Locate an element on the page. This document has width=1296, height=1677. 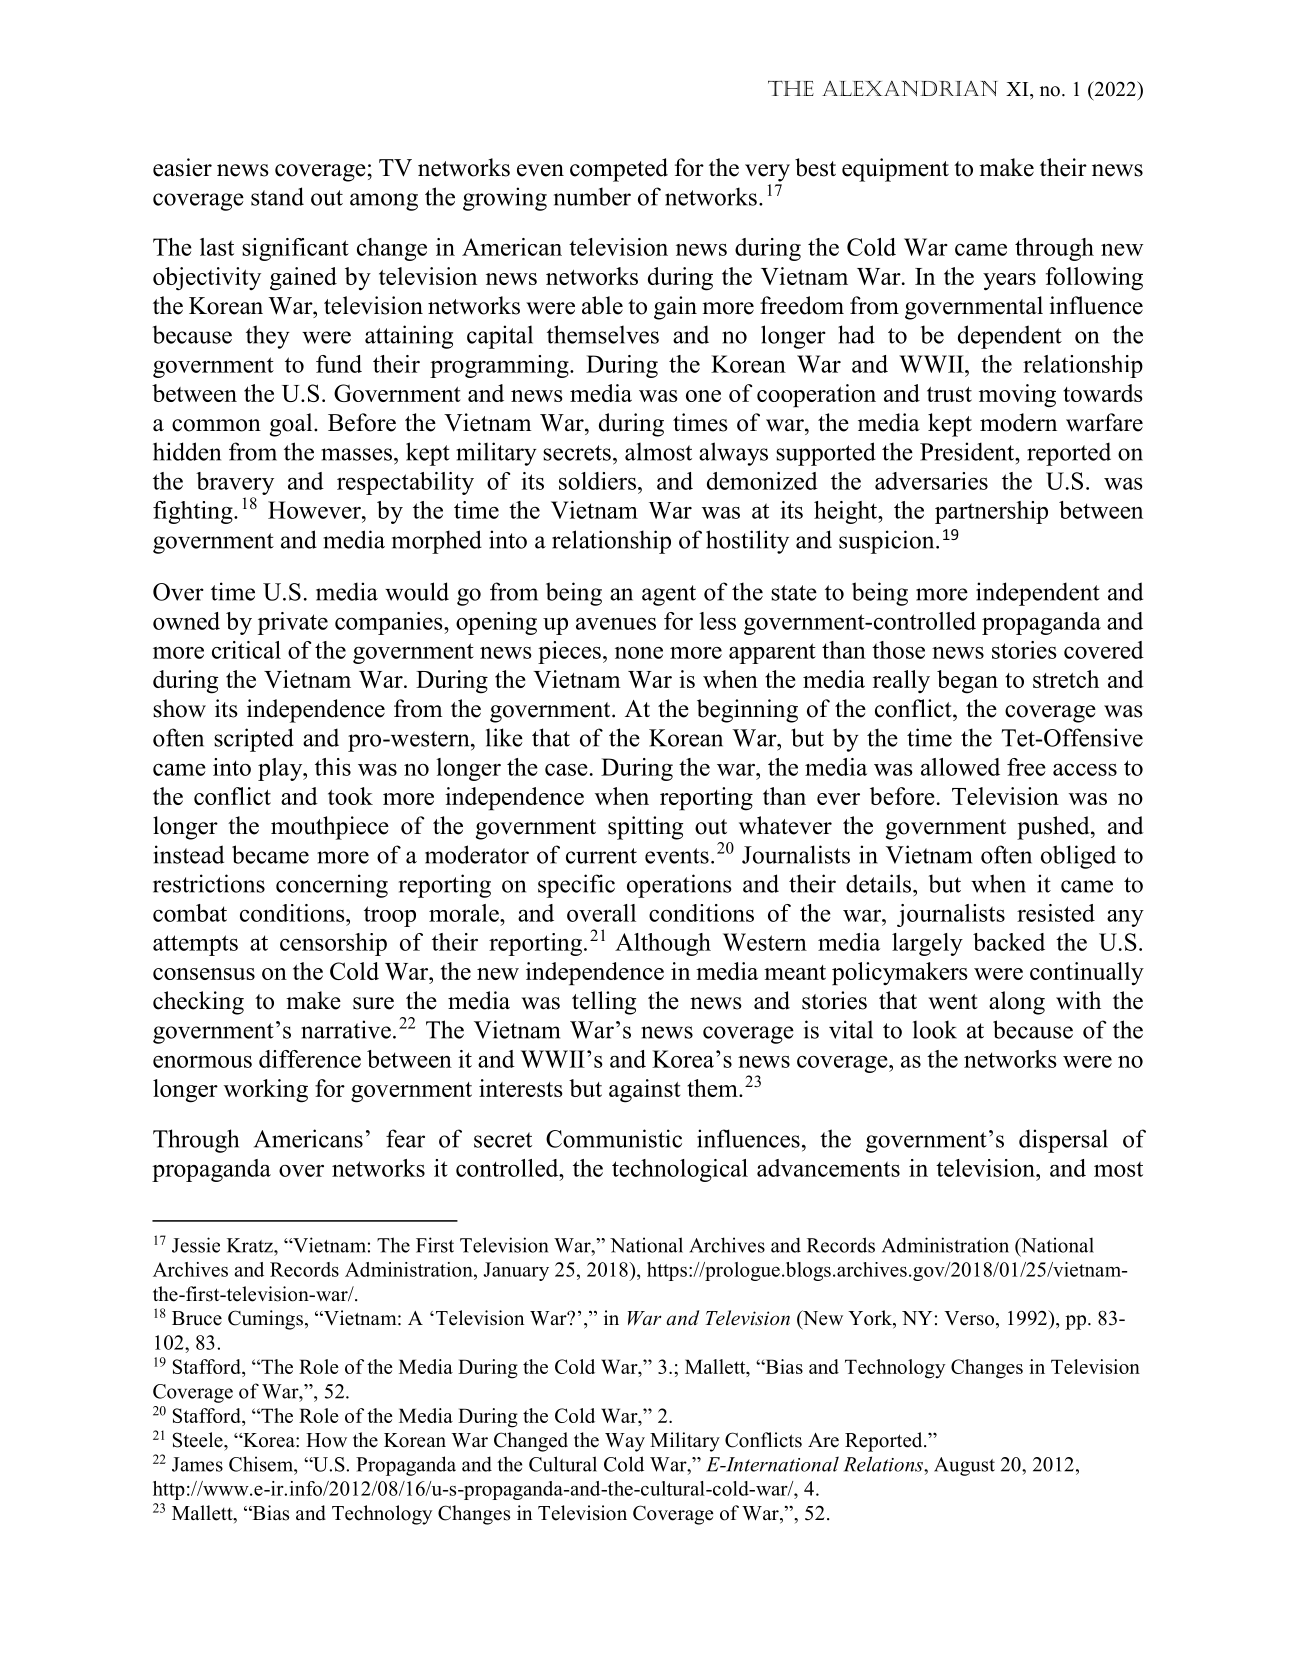
stand is located at coordinates (277, 196).
